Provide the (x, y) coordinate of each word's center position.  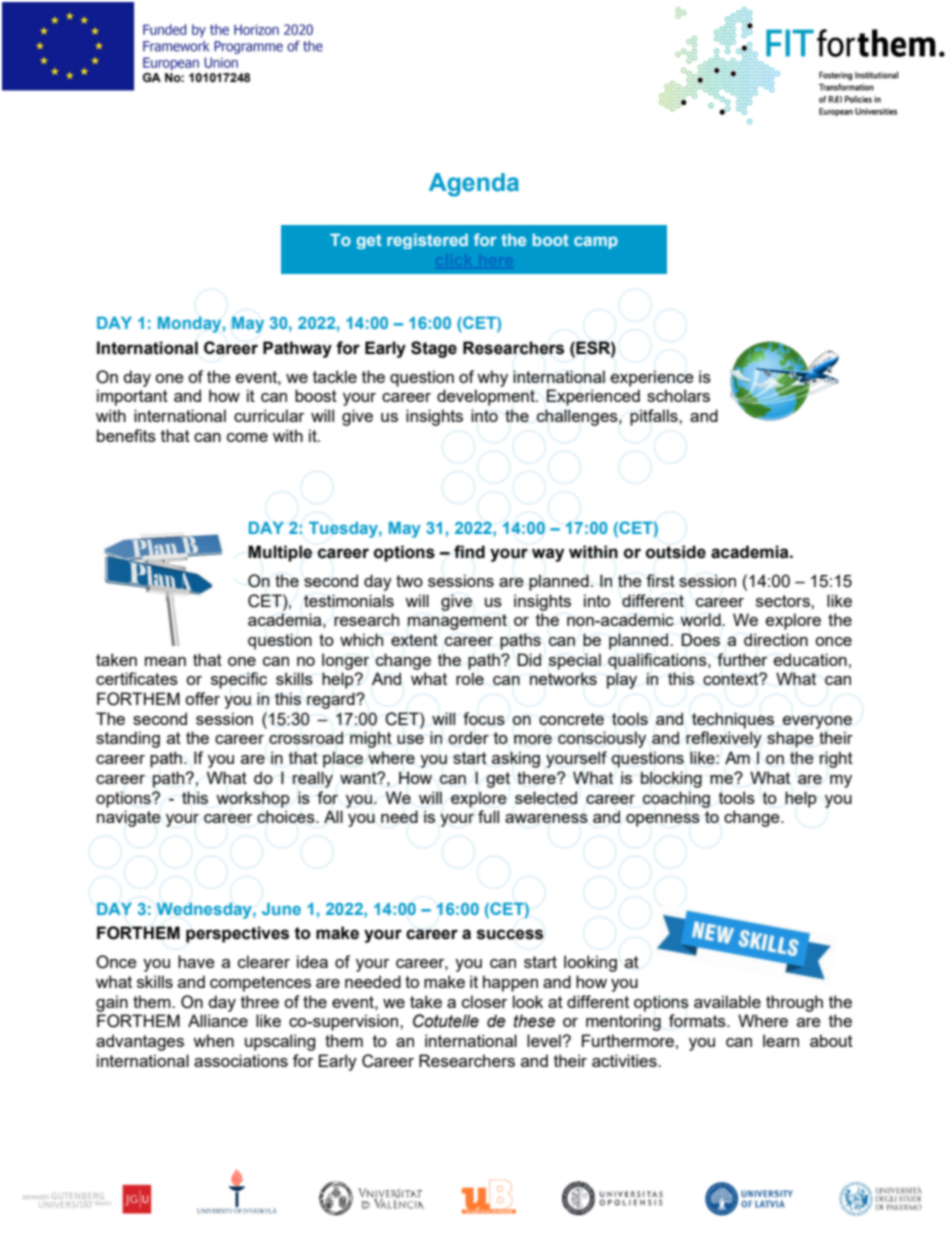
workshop (253, 799)
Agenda (474, 185)
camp (596, 243)
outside (676, 552)
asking (516, 759)
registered (427, 241)
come (247, 437)
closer (484, 1001)
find (469, 552)
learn (781, 1040)
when (213, 1040)
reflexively (724, 739)
